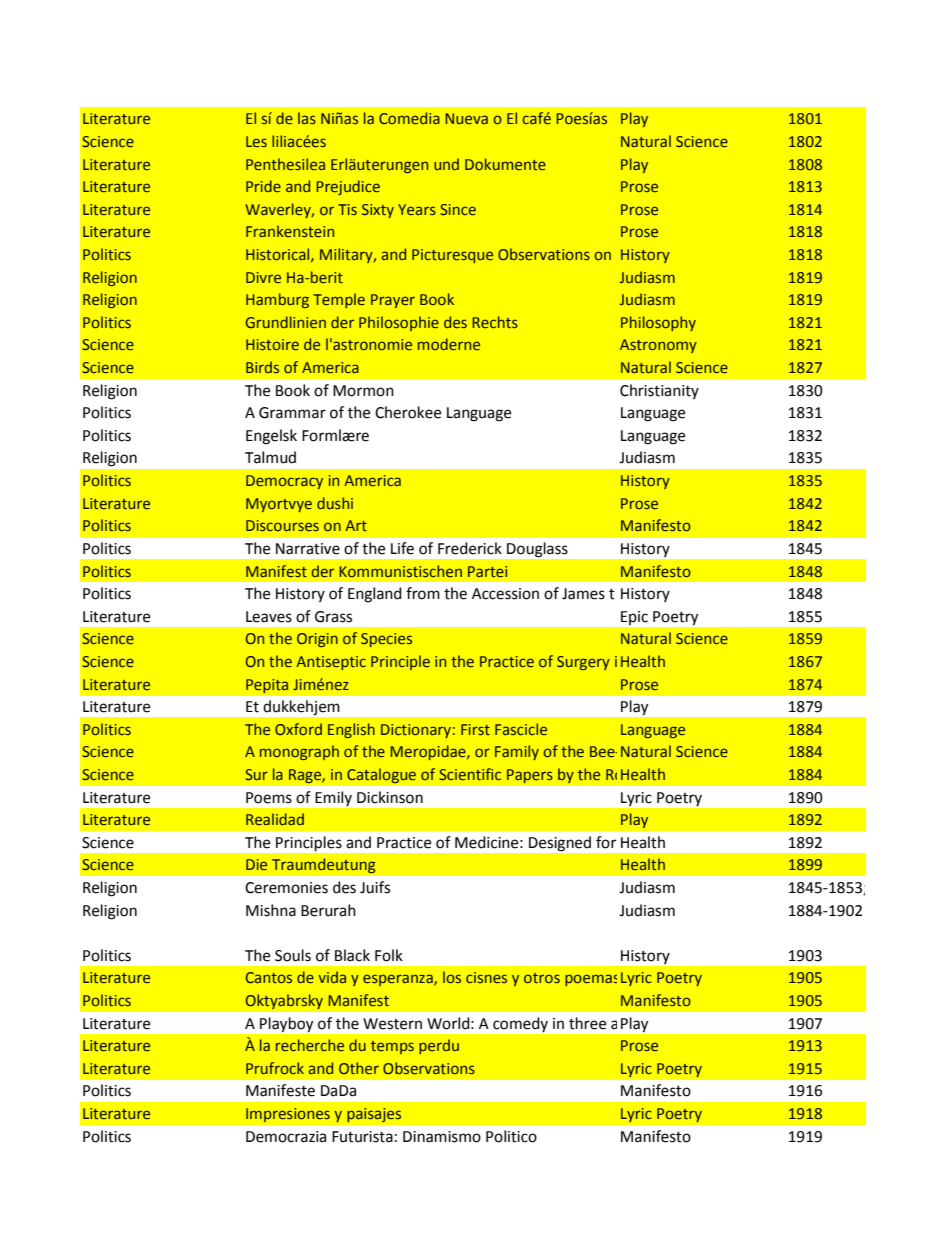 Image resolution: width=952 pixels, height=1233 pixels. What do you see at coordinates (466, 118) in the document?
I see `Nueva` at bounding box center [466, 118].
